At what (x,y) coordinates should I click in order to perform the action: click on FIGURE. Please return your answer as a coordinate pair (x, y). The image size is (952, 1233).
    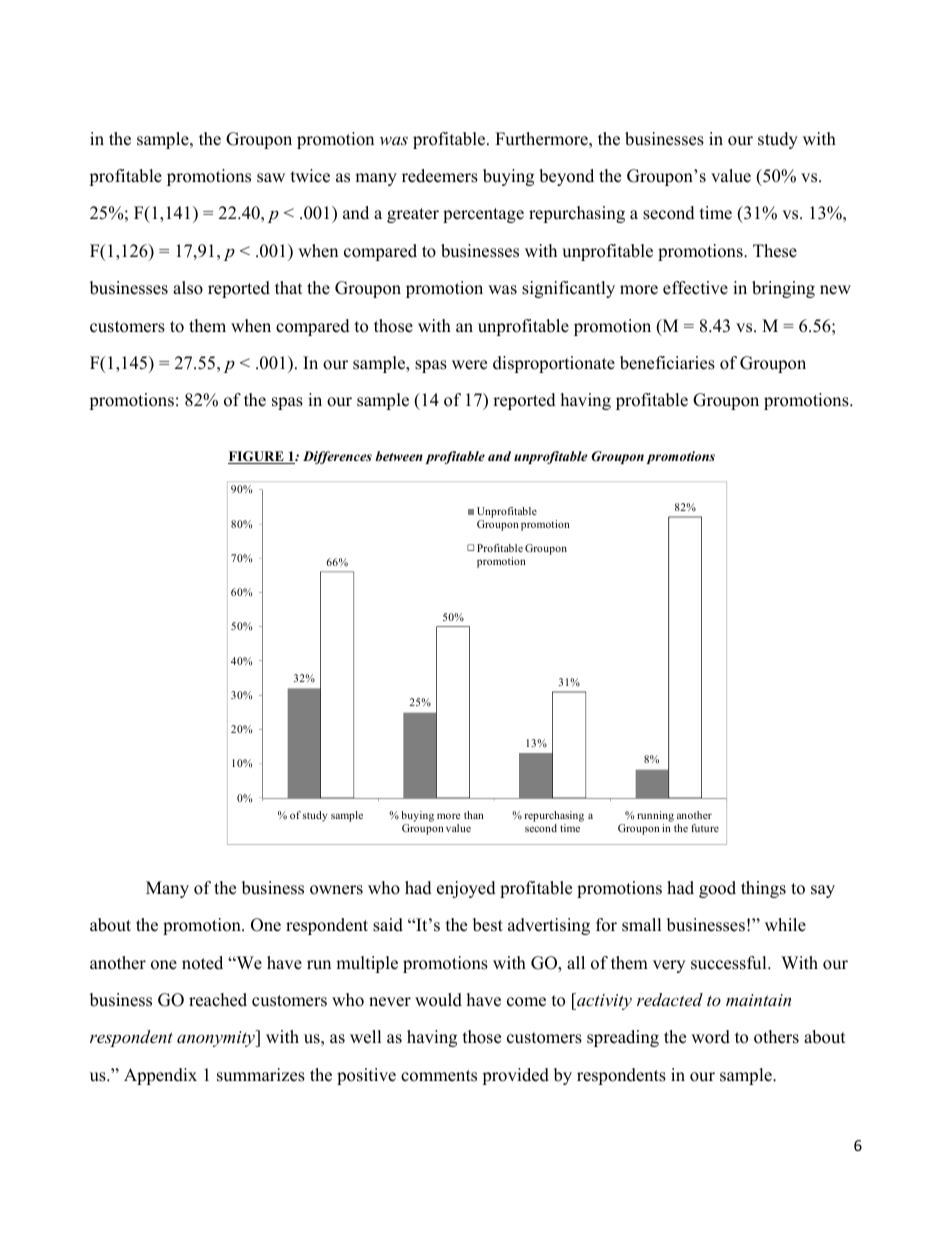
    Looking at the image, I should click on (257, 457).
